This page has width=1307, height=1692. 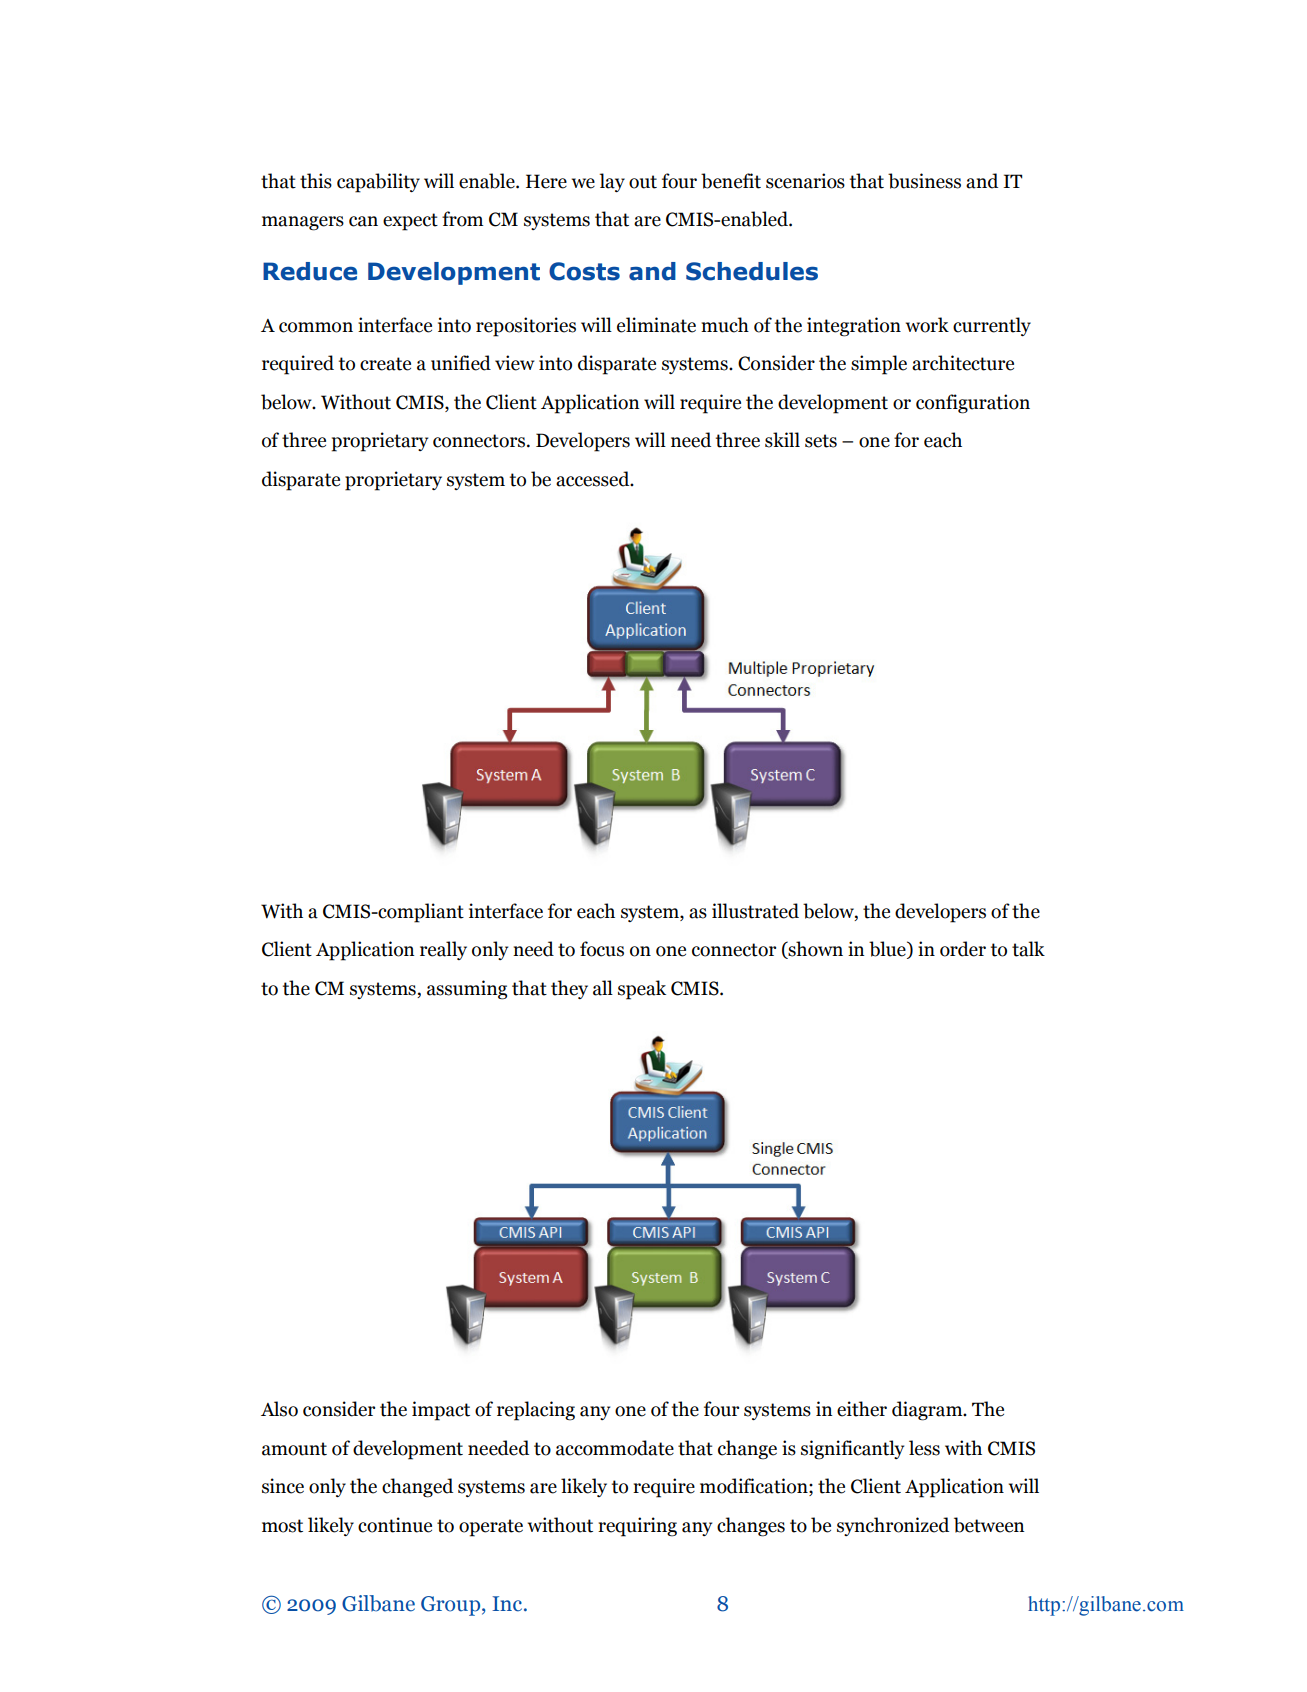 I want to click on expect, so click(x=410, y=222).
